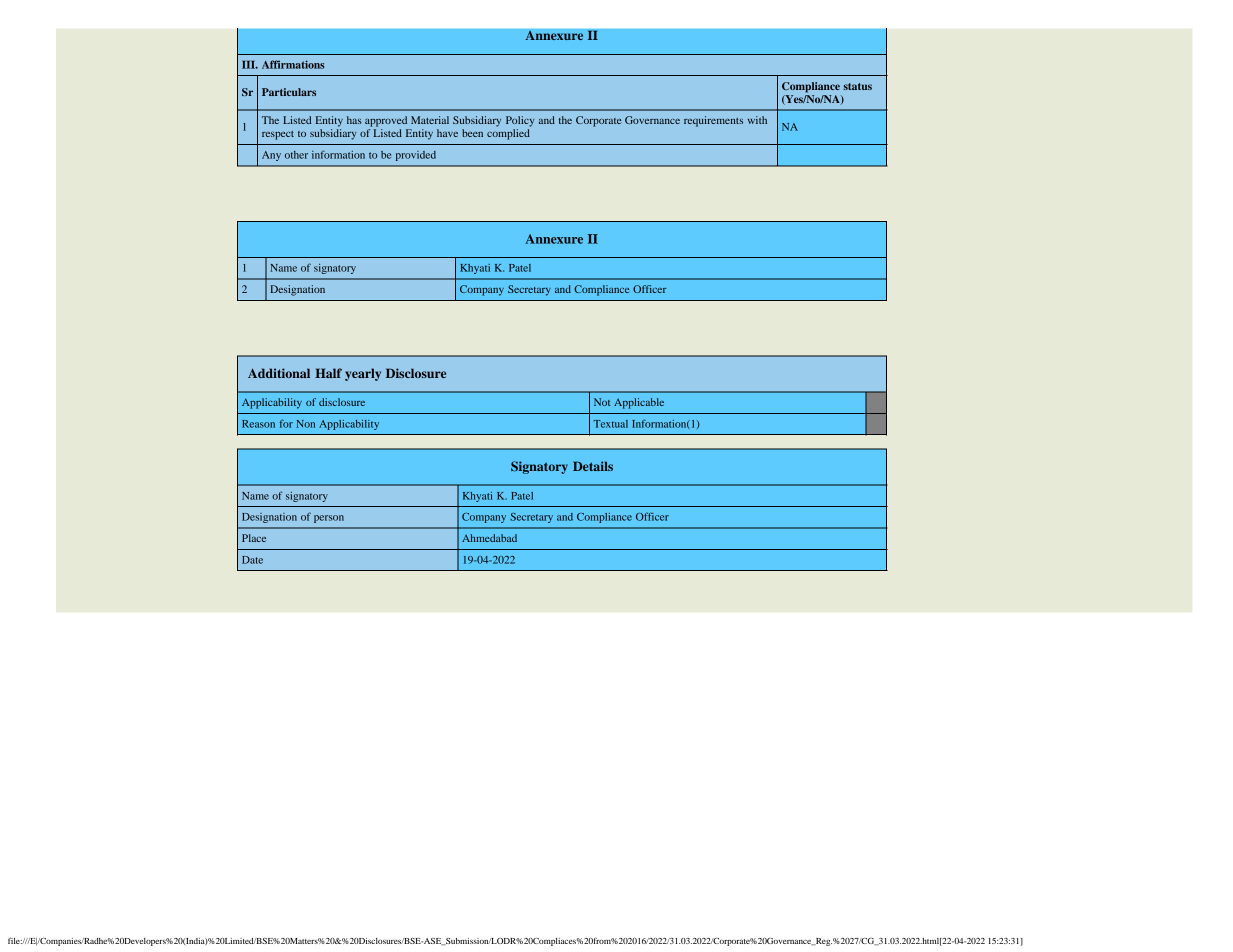 This screenshot has height=952, width=1233. I want to click on Half, so click(328, 373).
